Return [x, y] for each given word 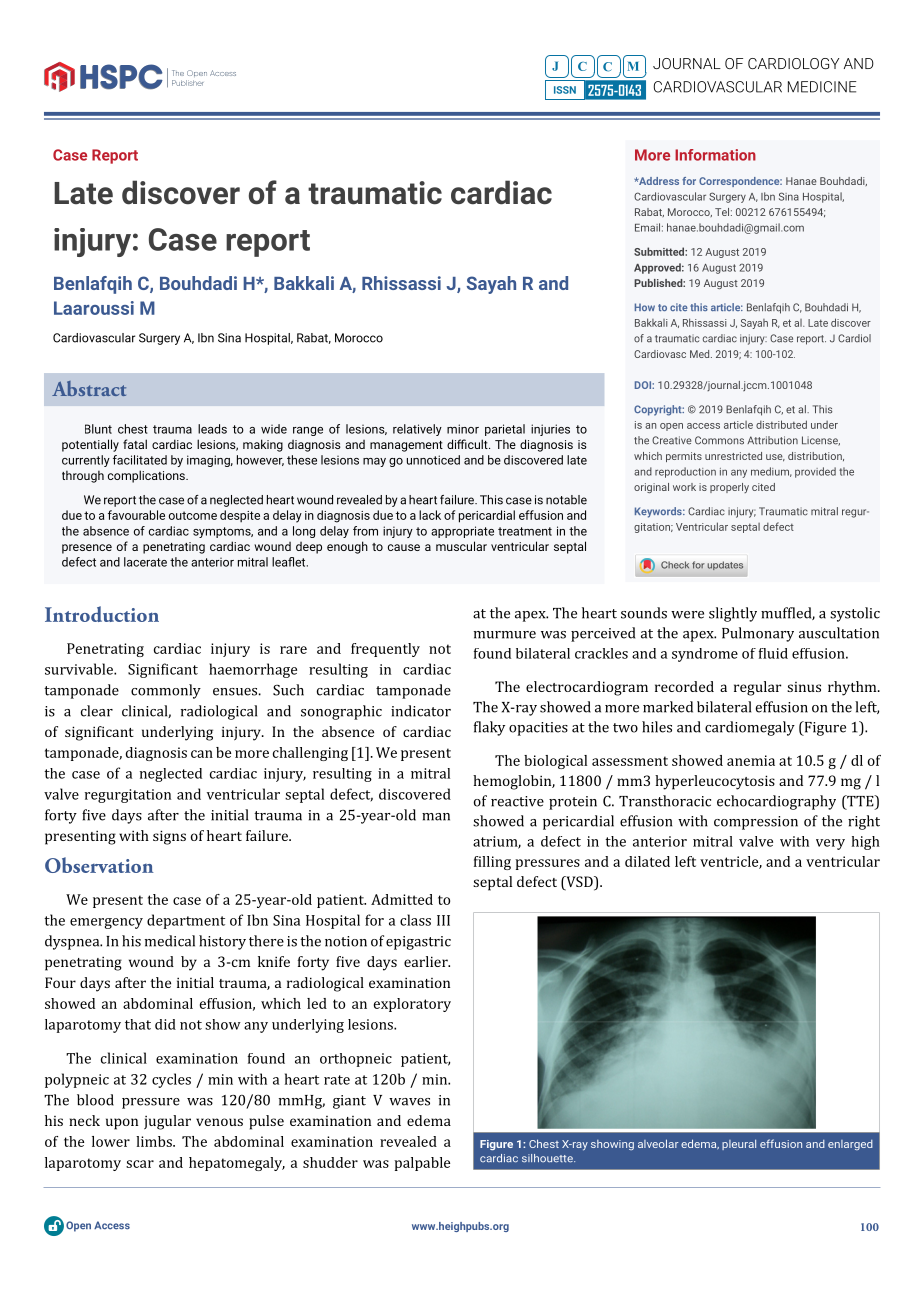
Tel [723, 212]
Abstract [89, 388]
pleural [739, 1144]
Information [715, 155]
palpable [422, 1164]
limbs [155, 1141]
